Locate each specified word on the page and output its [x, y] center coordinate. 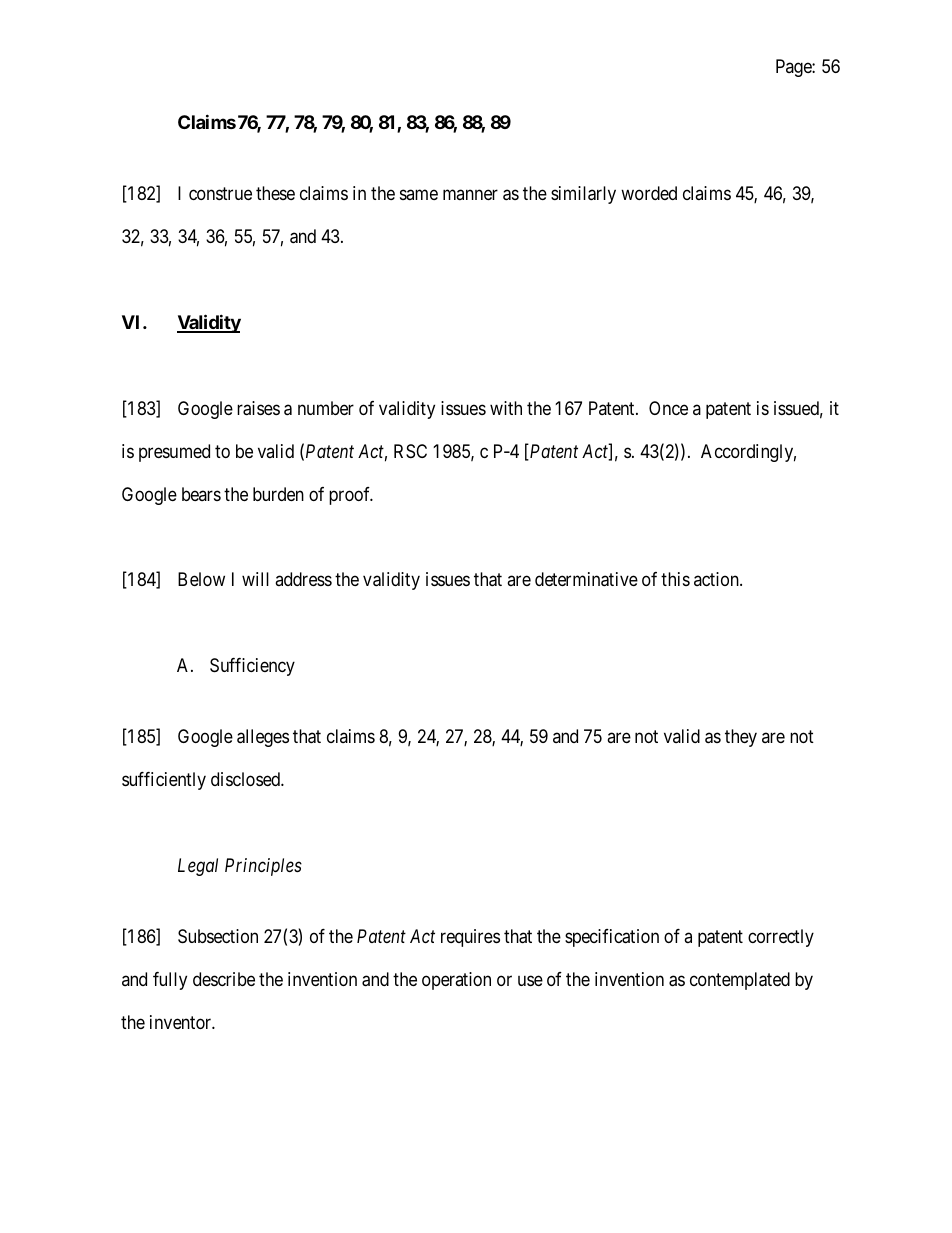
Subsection [218, 936]
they [741, 738]
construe [220, 193]
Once [668, 408]
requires [470, 938]
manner [470, 194]
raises [258, 408]
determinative [586, 579]
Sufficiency [252, 667]
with [506, 408]
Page [794, 68]
